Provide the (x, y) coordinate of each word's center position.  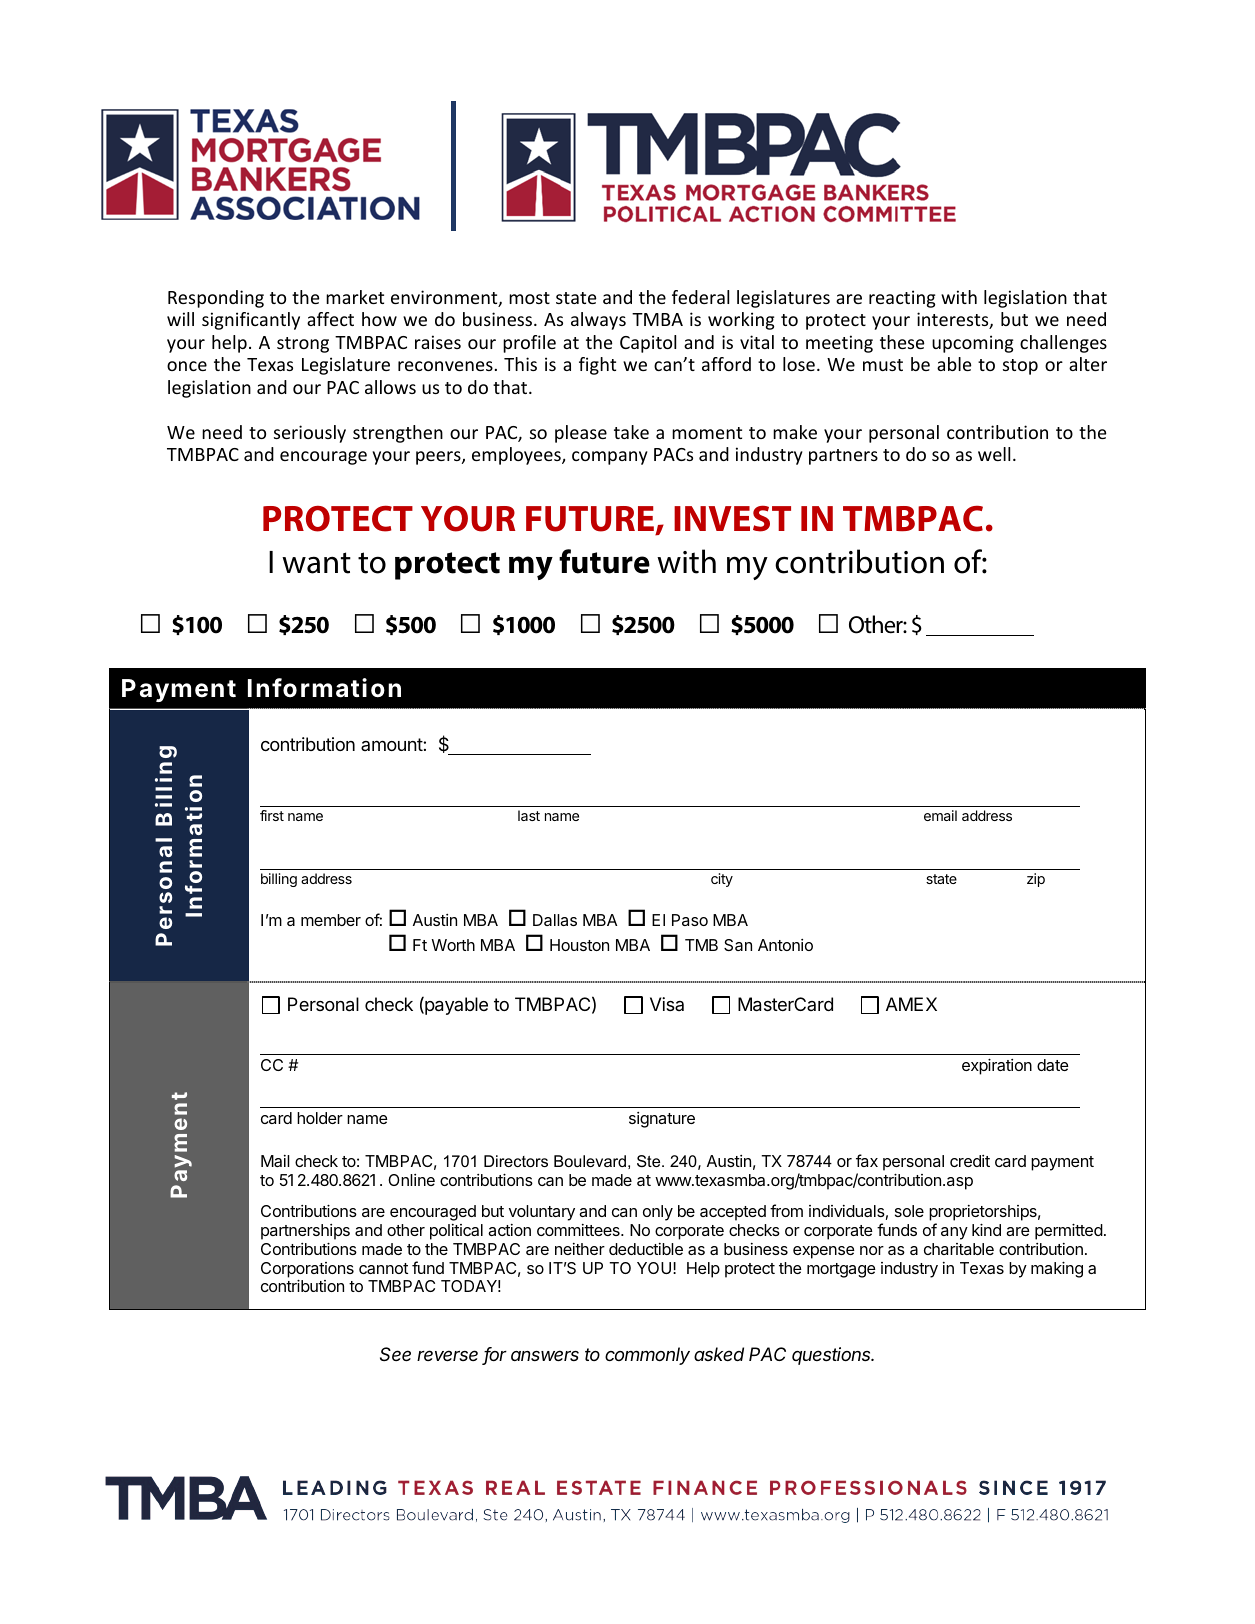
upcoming (972, 344)
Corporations (307, 1271)
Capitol (648, 344)
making (1057, 1269)
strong (303, 345)
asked (719, 1354)
